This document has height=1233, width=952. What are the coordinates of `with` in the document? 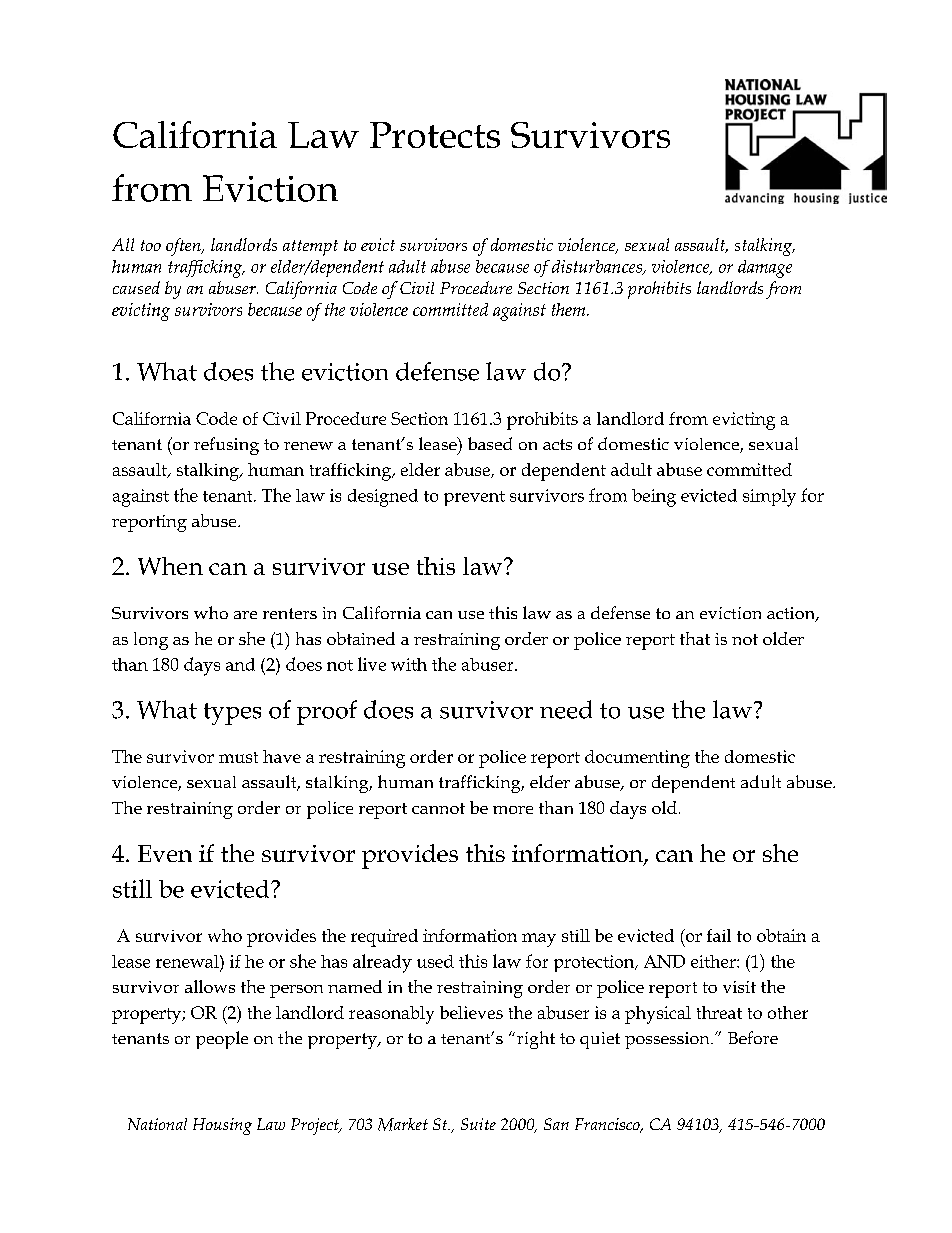 It's located at (409, 664).
